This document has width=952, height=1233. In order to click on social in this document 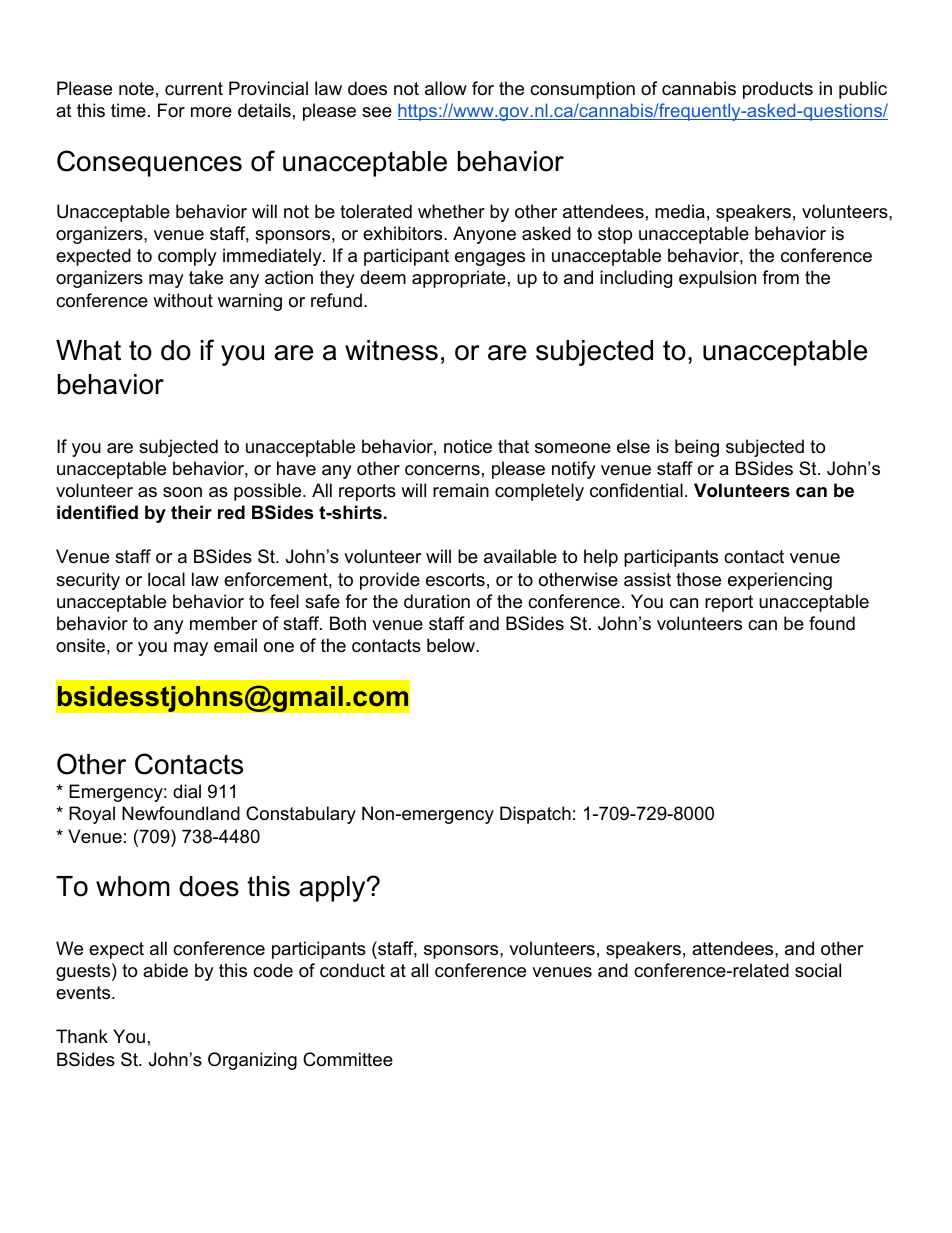, I will do `click(818, 970)`.
